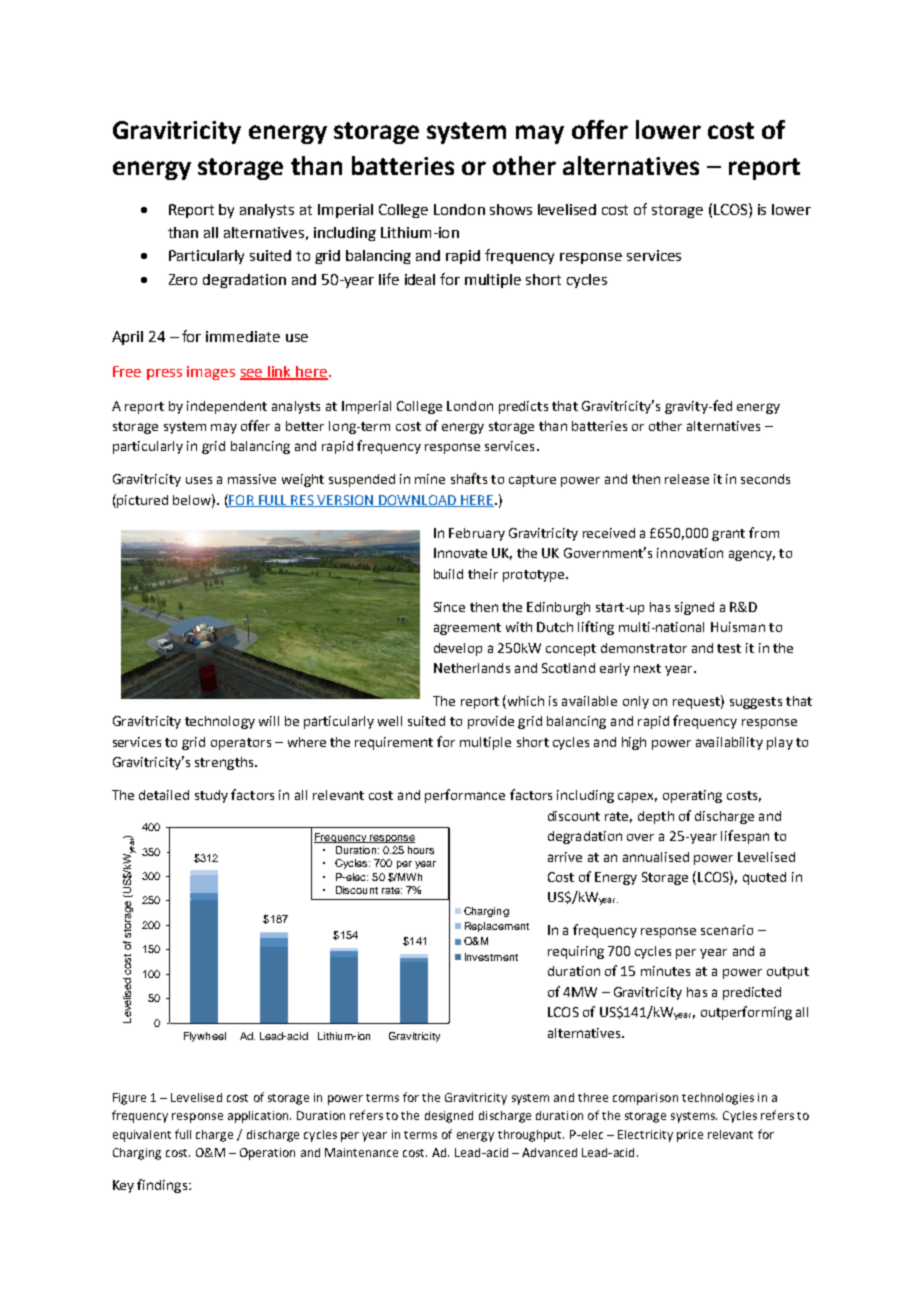  What do you see at coordinates (420, 279) in the screenshot?
I see `ideal` at bounding box center [420, 279].
